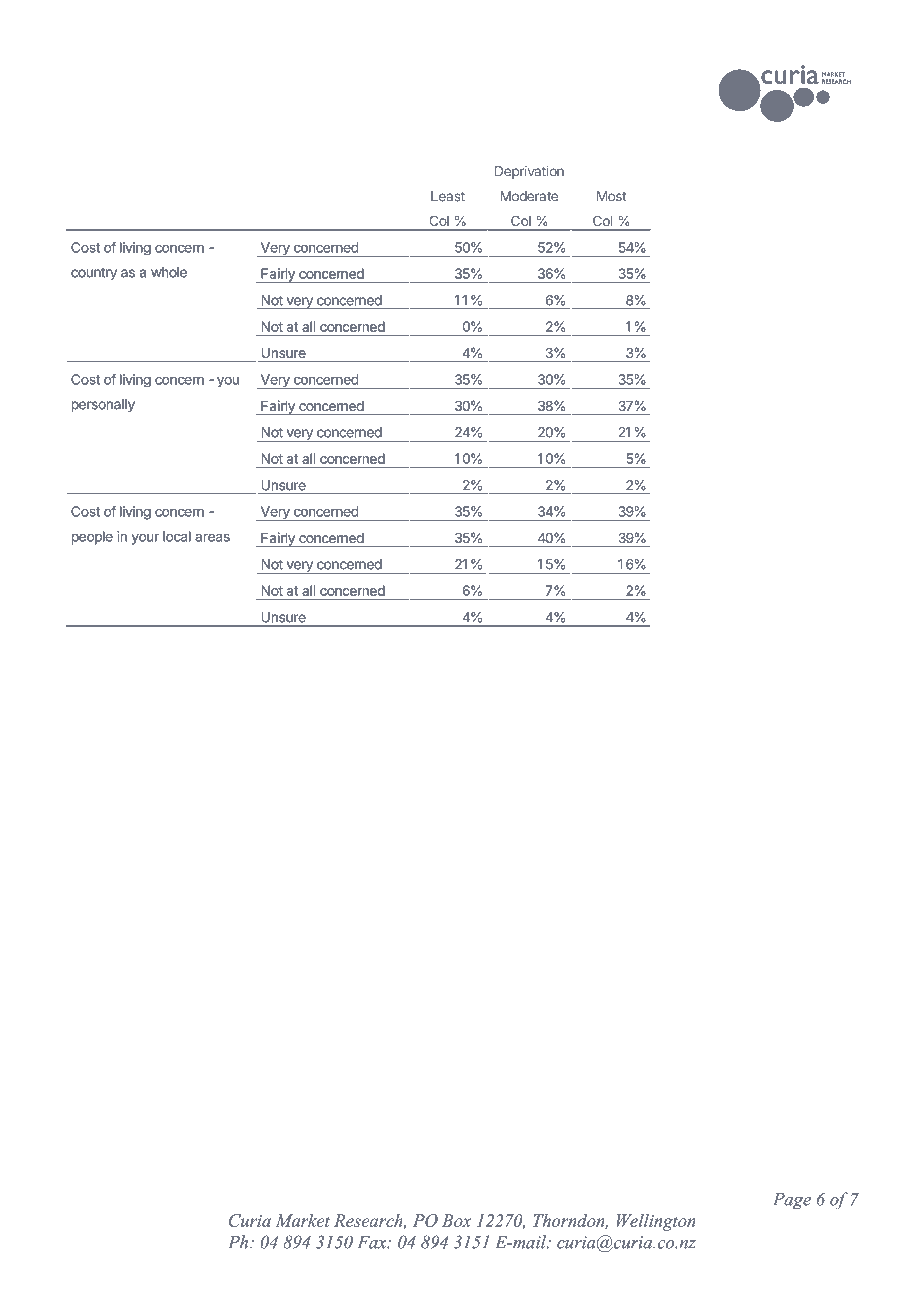  What do you see at coordinates (169, 272) in the image?
I see `whole` at bounding box center [169, 272].
